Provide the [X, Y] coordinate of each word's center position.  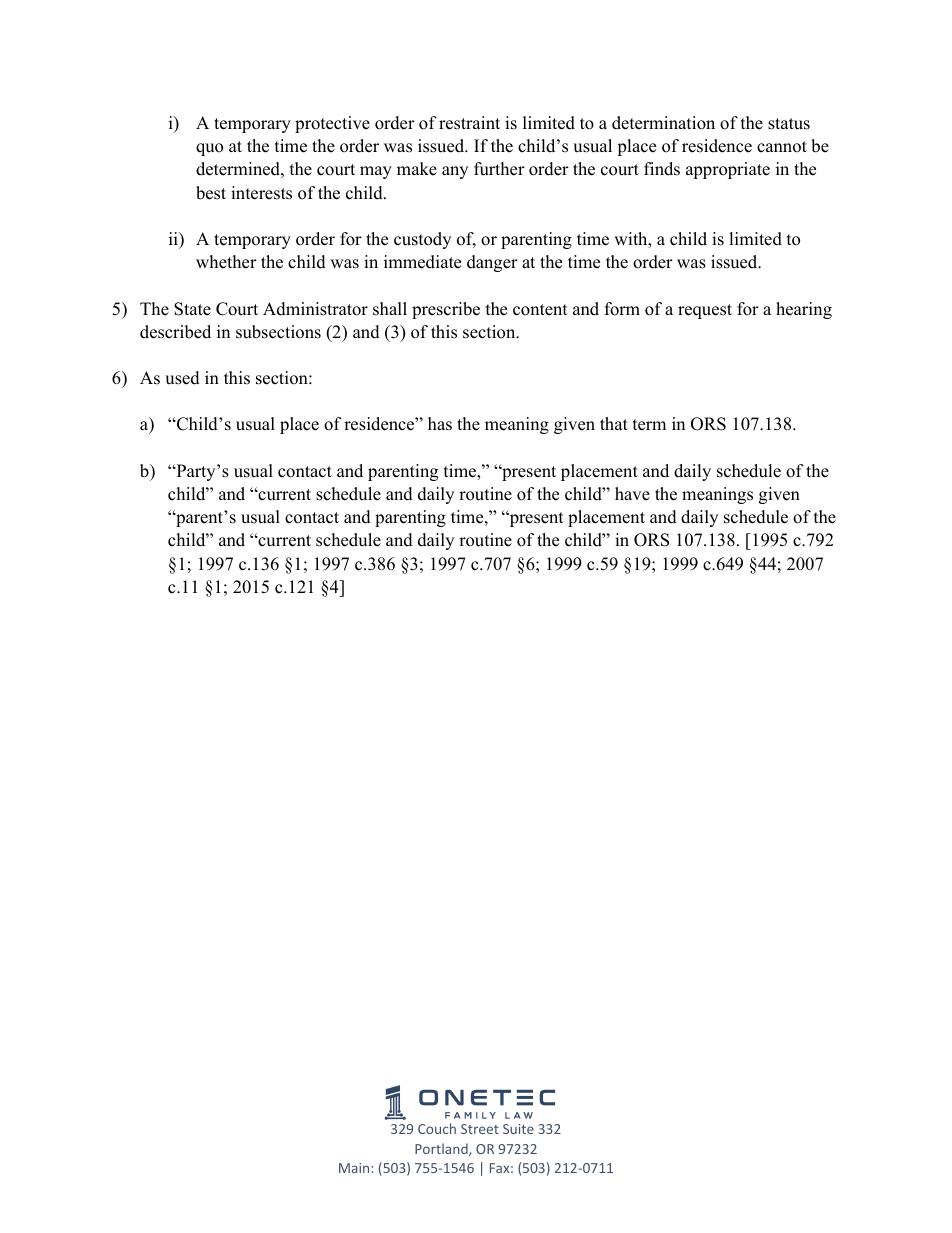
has [440, 424]
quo [209, 149]
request [705, 311]
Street [480, 1129]
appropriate [728, 170]
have [632, 494]
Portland [442, 1149]
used [182, 378]
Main [354, 1168]
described [175, 332]
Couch [437, 1128]
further [499, 169]
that [614, 423]
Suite [518, 1129]
